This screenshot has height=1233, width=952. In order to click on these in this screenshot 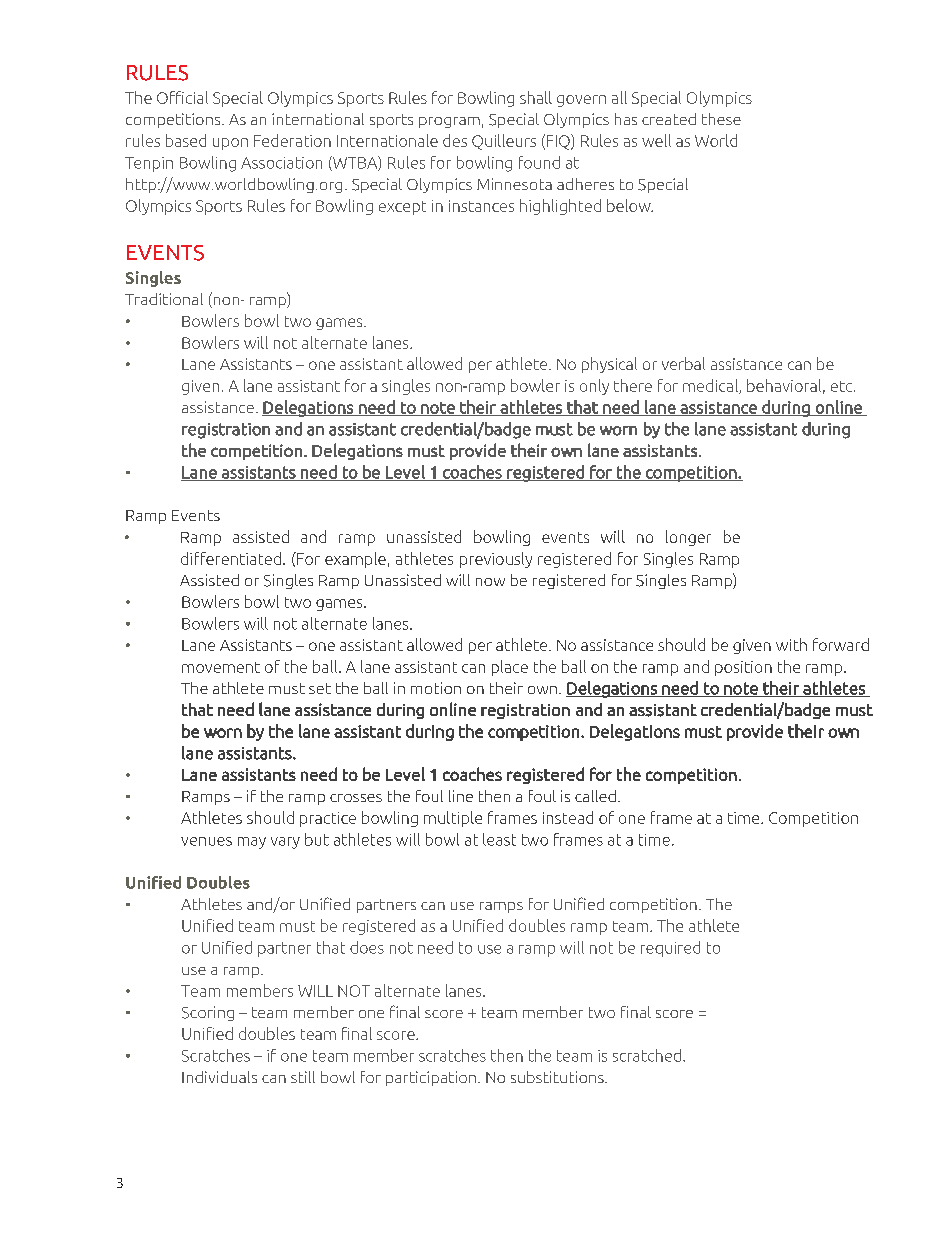, I will do `click(721, 119)`.
